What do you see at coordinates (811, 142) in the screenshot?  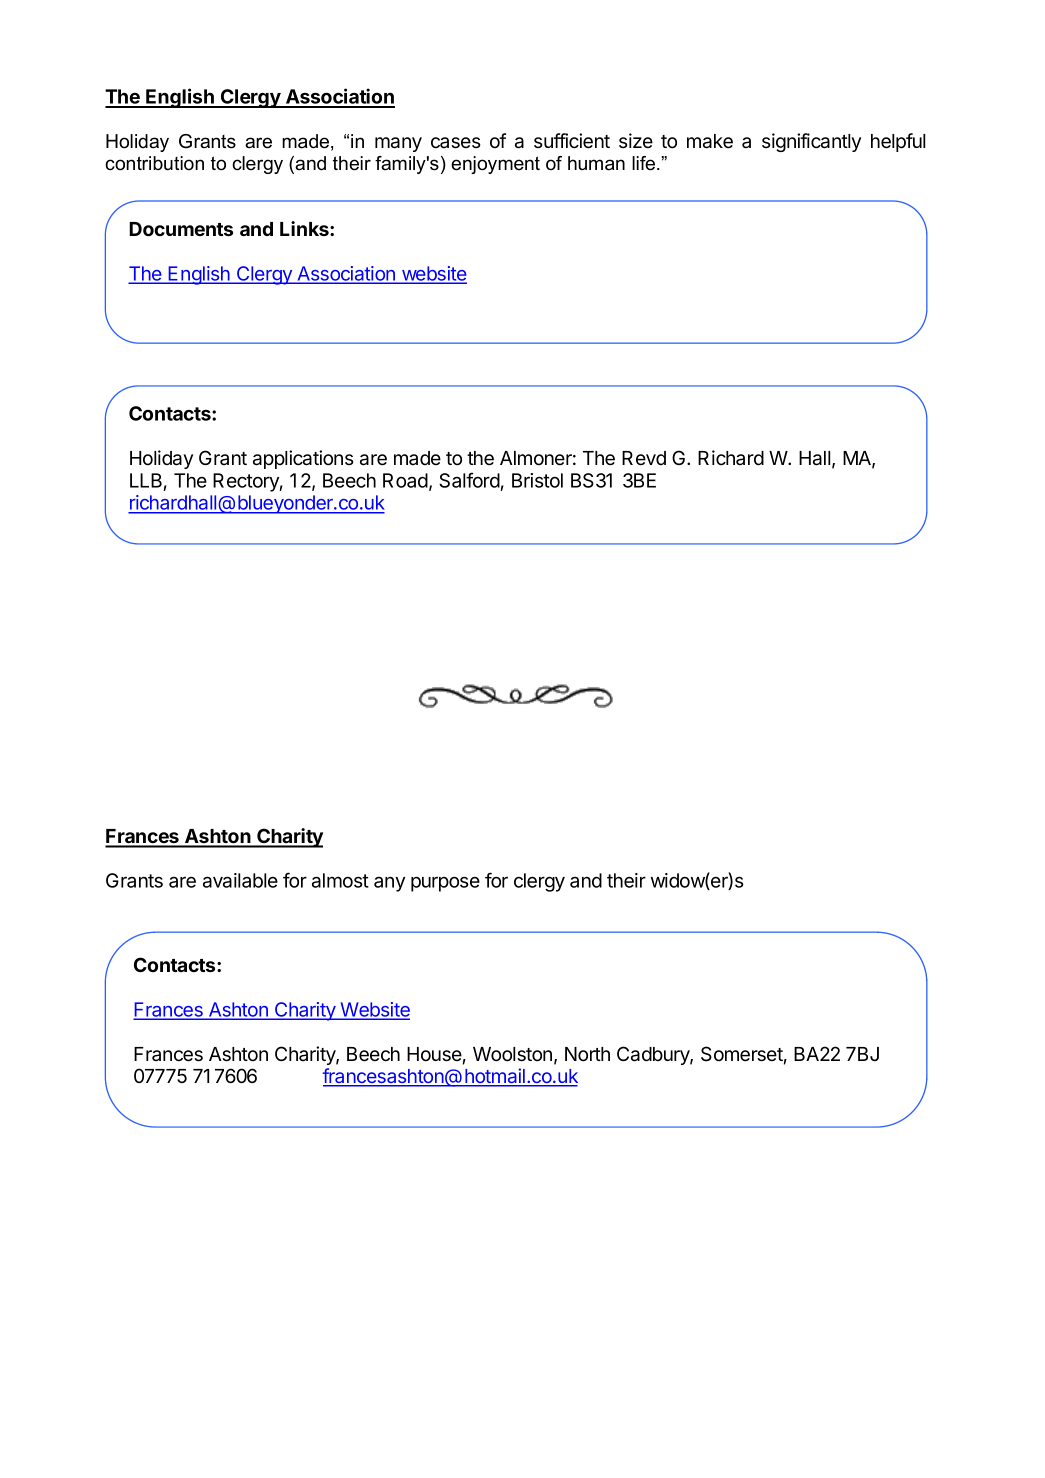 I see `significantly` at bounding box center [811, 142].
